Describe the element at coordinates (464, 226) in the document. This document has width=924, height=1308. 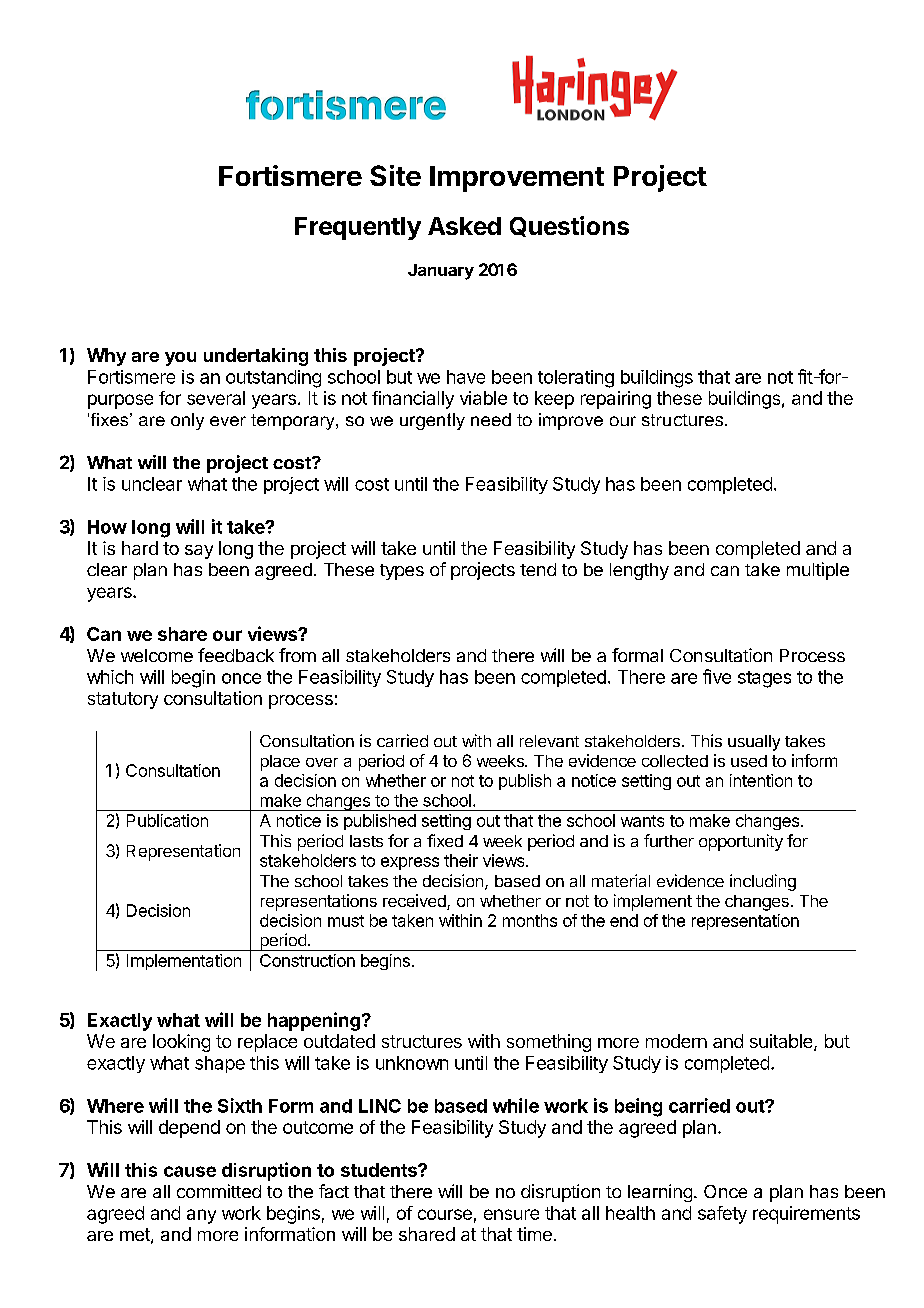
I see `Asked` at that location.
